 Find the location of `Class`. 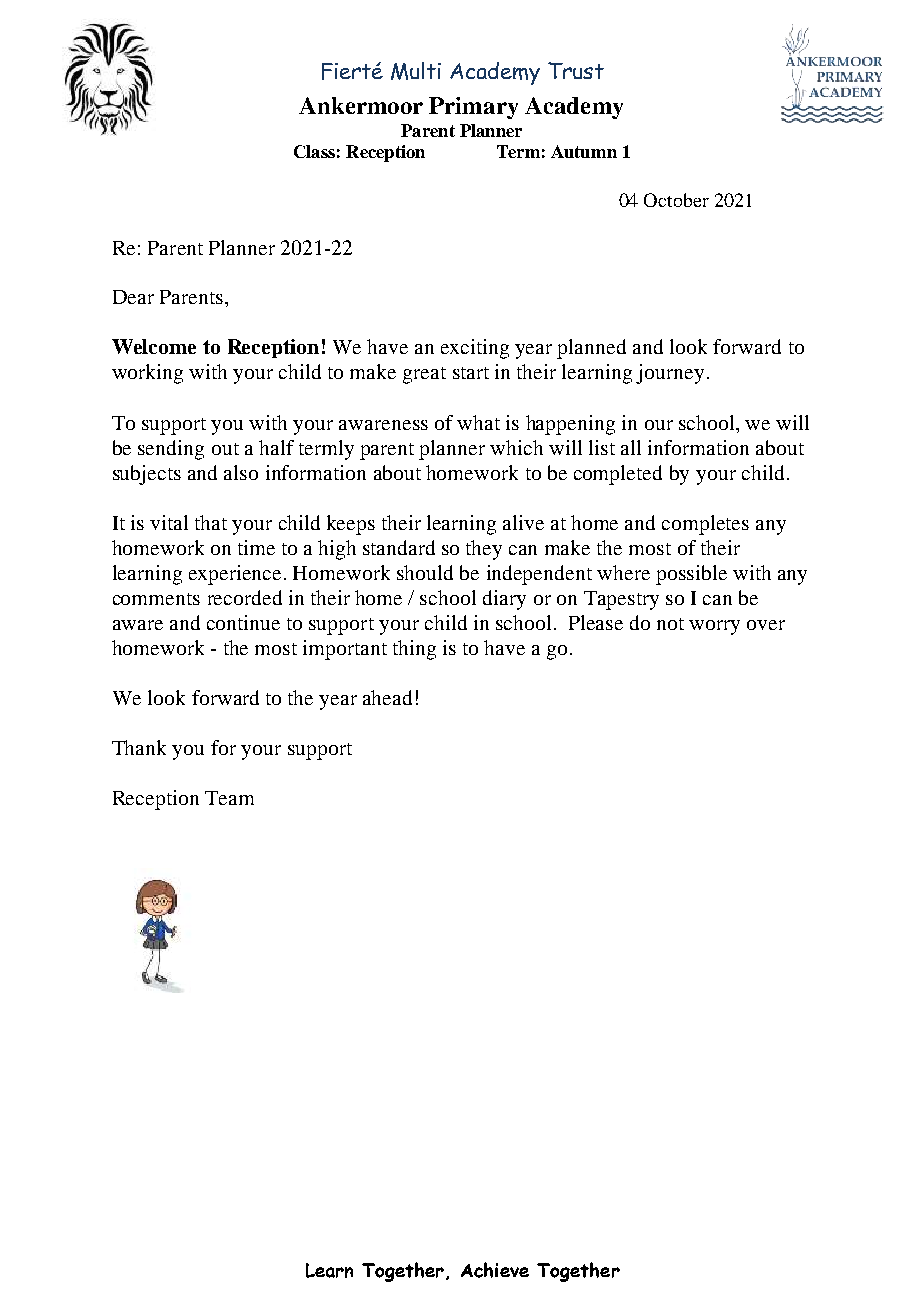

Class is located at coordinates (314, 151).
